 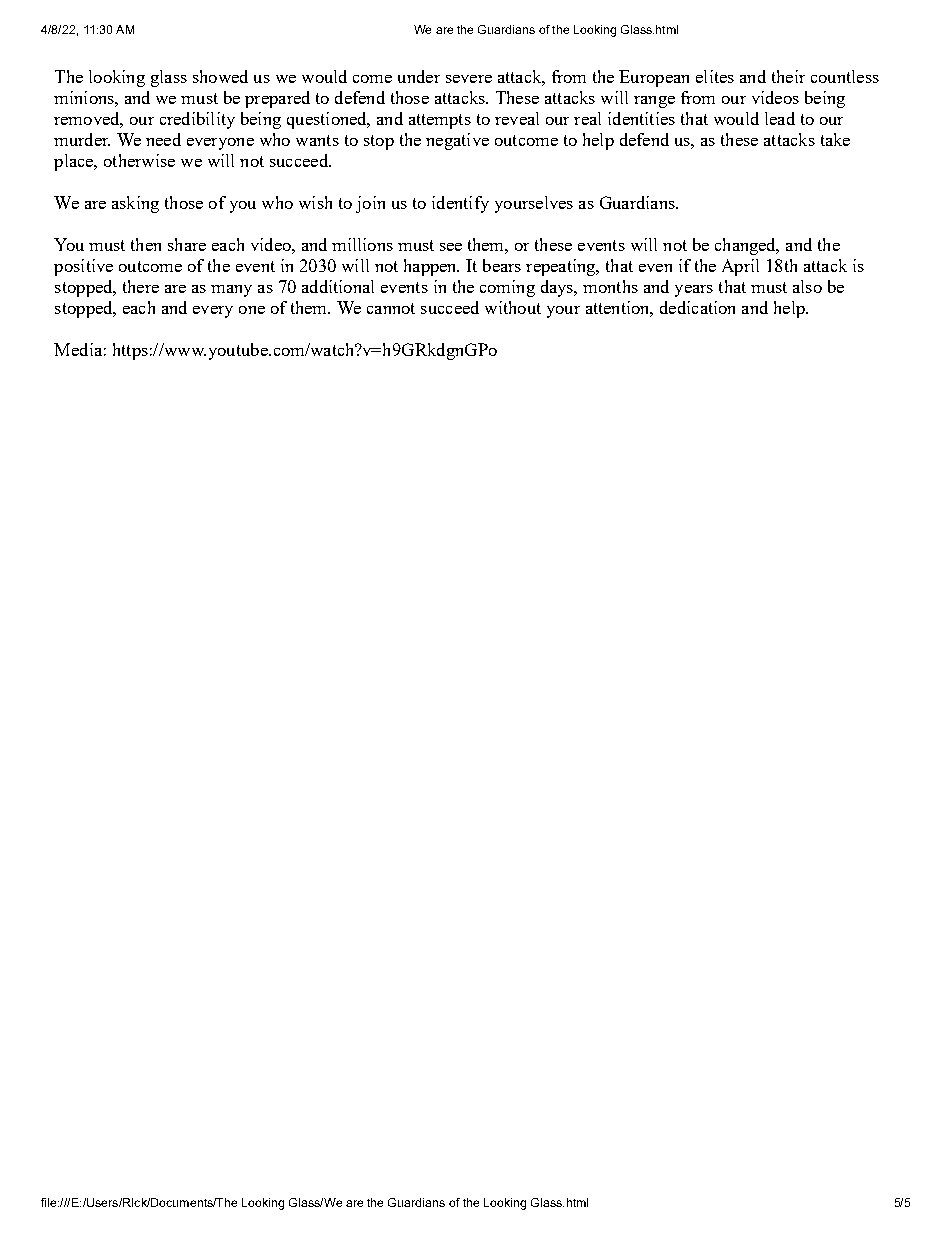 I want to click on share, so click(x=187, y=244).
